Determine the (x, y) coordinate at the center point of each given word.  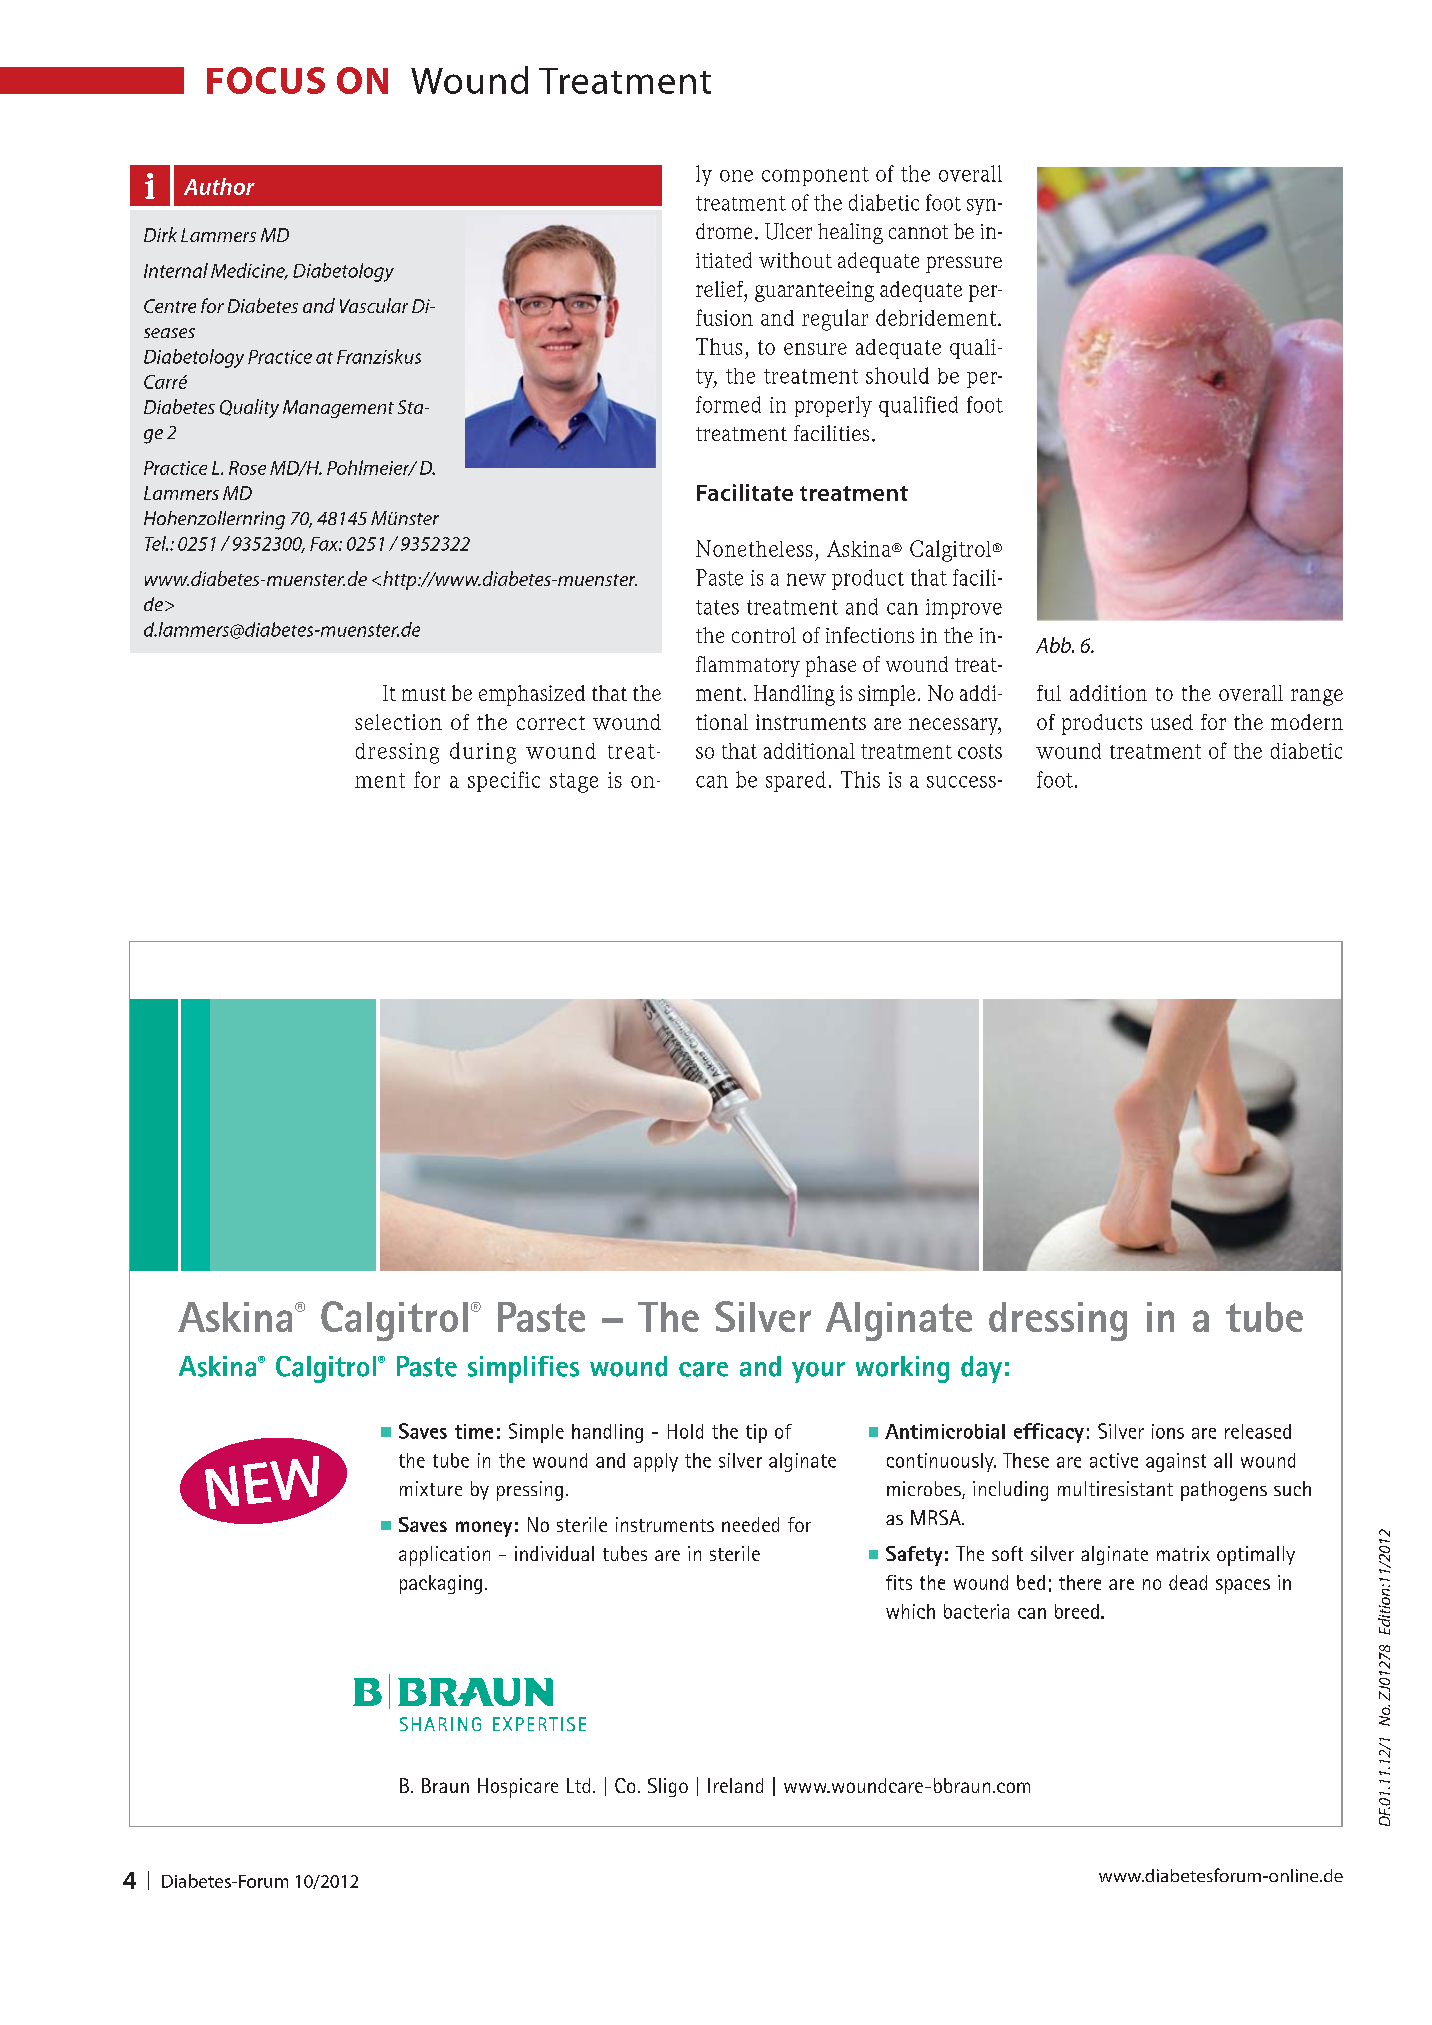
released (1258, 1431)
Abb (1054, 645)
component (815, 176)
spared (796, 781)
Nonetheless (754, 548)
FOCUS (266, 80)
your (818, 1372)
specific (504, 781)
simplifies (523, 1369)
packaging (441, 1584)
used (1172, 722)
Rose (247, 468)
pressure (964, 264)
